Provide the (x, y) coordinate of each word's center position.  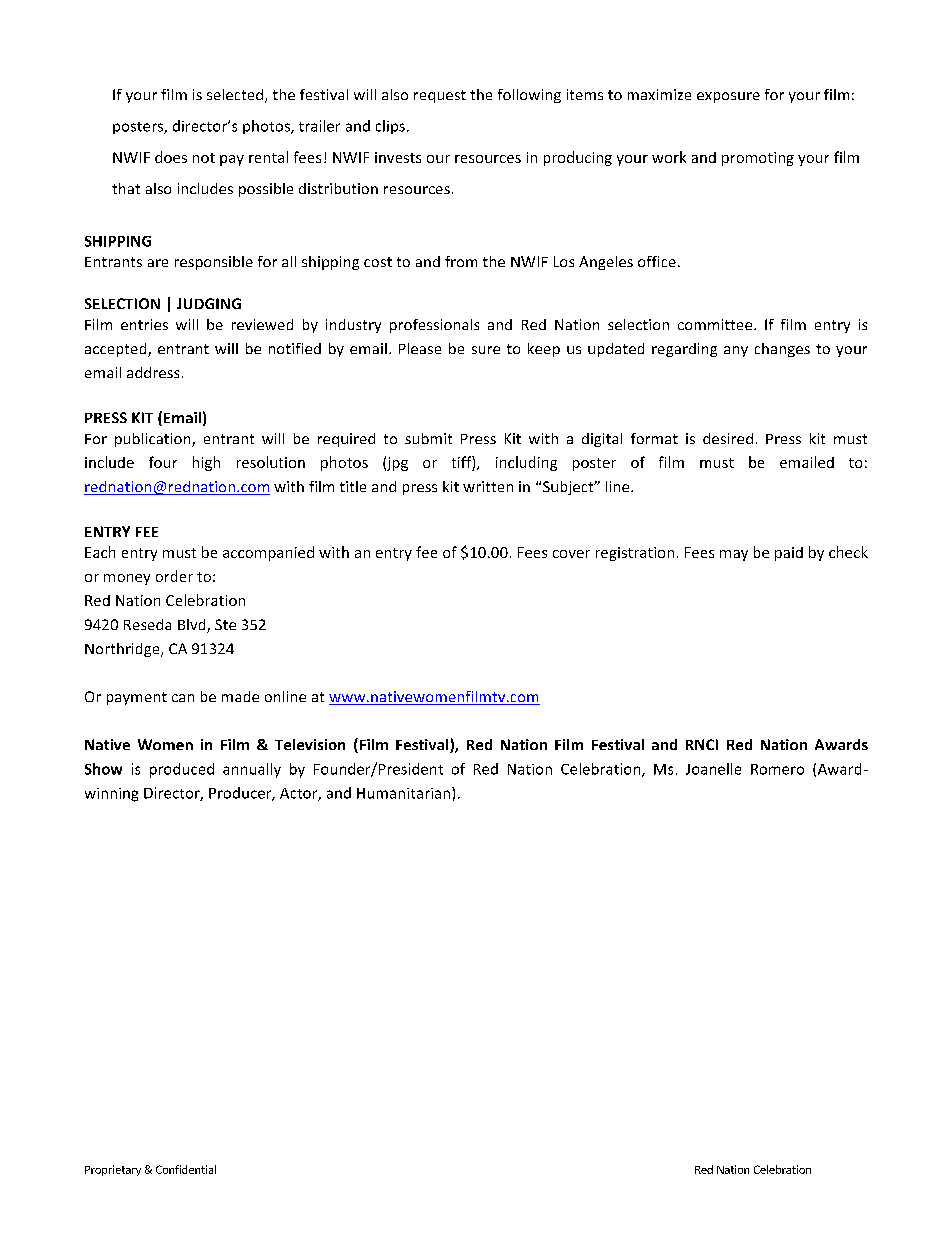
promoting (758, 159)
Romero (777, 769)
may (734, 555)
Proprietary (113, 1170)
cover (571, 554)
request (440, 96)
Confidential (186, 1169)
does (171, 157)
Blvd (193, 626)
